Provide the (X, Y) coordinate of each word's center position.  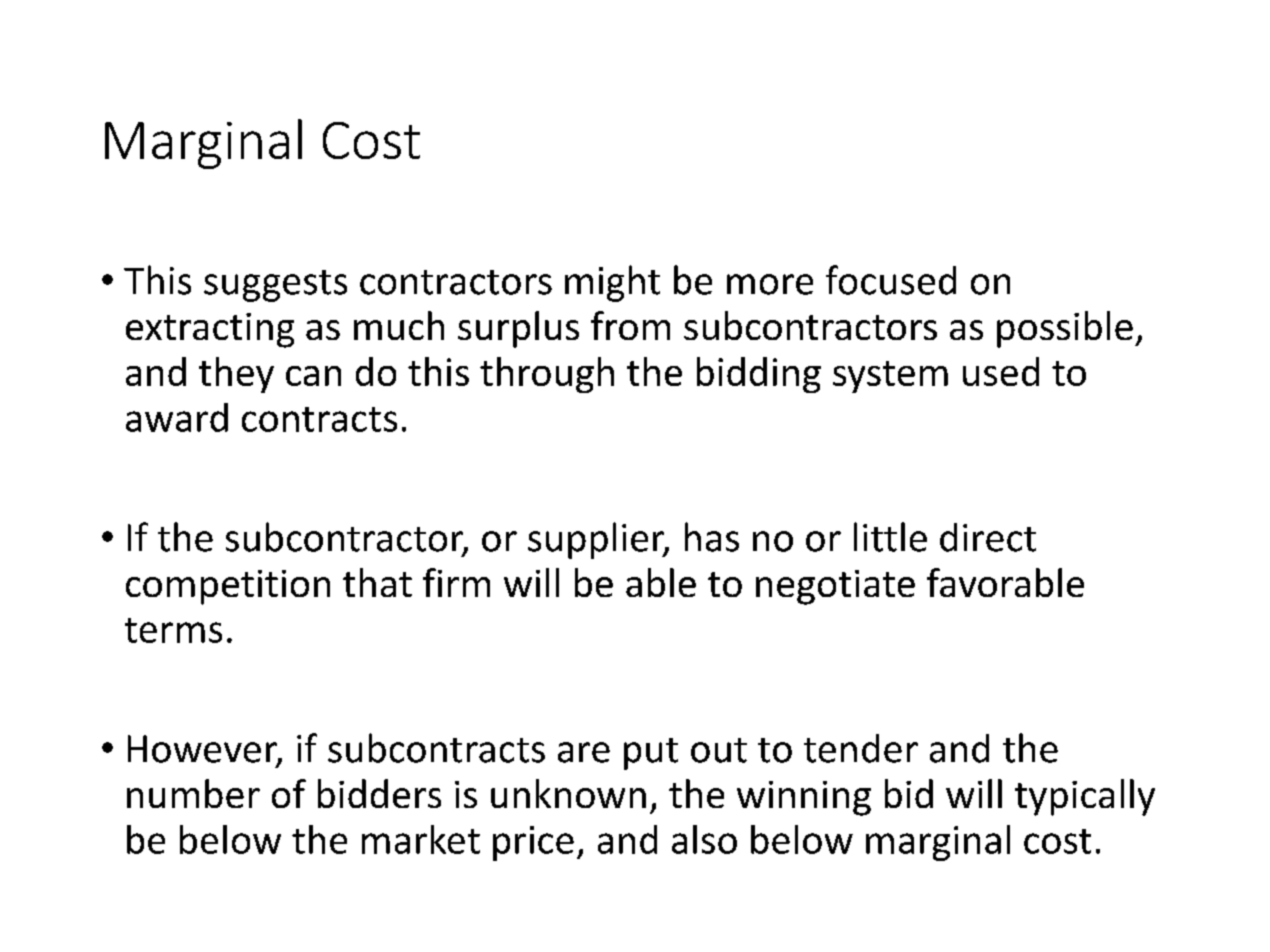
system (890, 377)
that (377, 582)
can (313, 376)
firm (456, 582)
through (547, 375)
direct (988, 537)
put (651, 754)
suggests (275, 286)
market (421, 839)
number (193, 793)
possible (1065, 329)
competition (228, 587)
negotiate (835, 587)
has (712, 537)
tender (861, 748)
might (612, 283)
